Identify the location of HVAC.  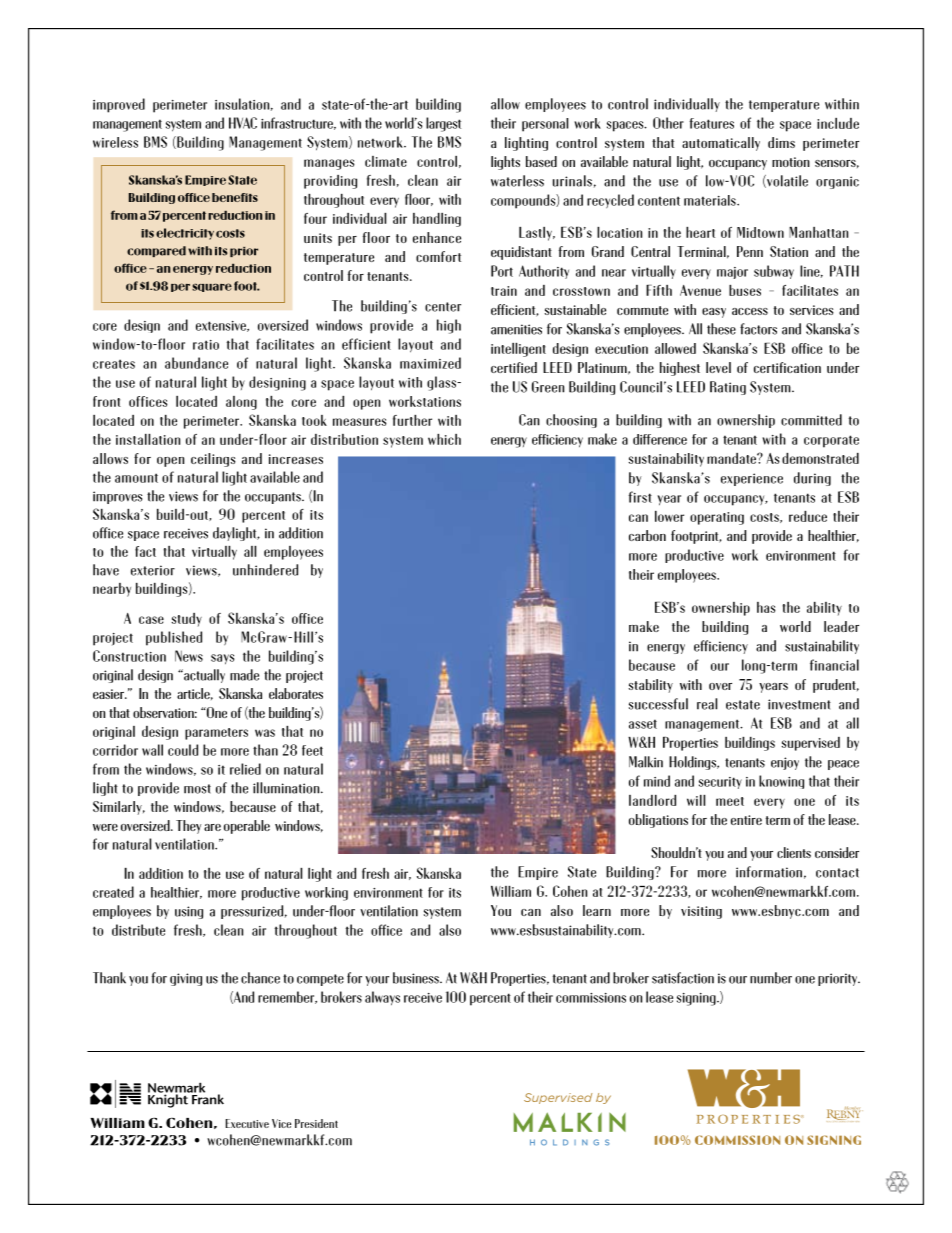
(243, 123).
